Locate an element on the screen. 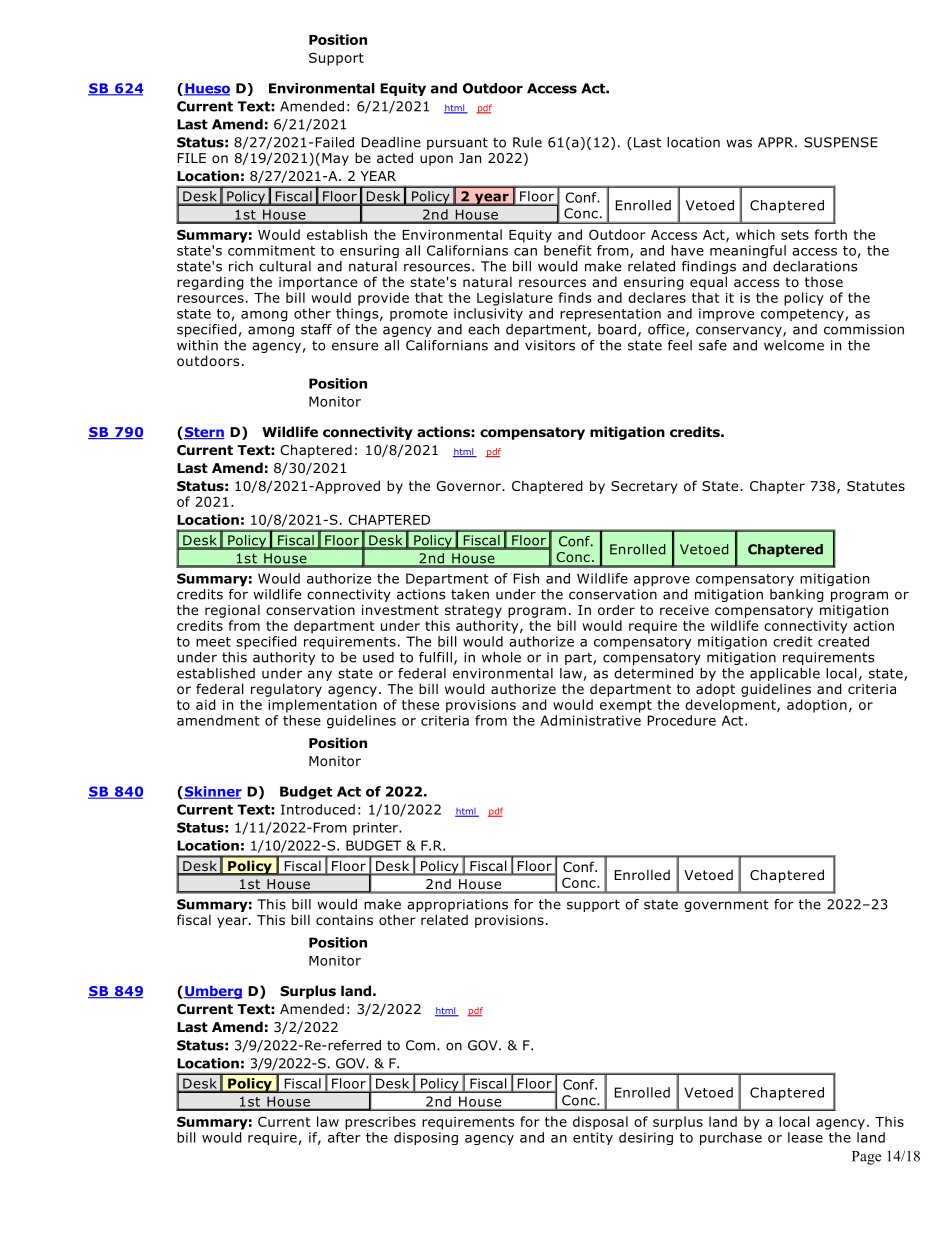 The image size is (952, 1233). applicable is located at coordinates (785, 674).
